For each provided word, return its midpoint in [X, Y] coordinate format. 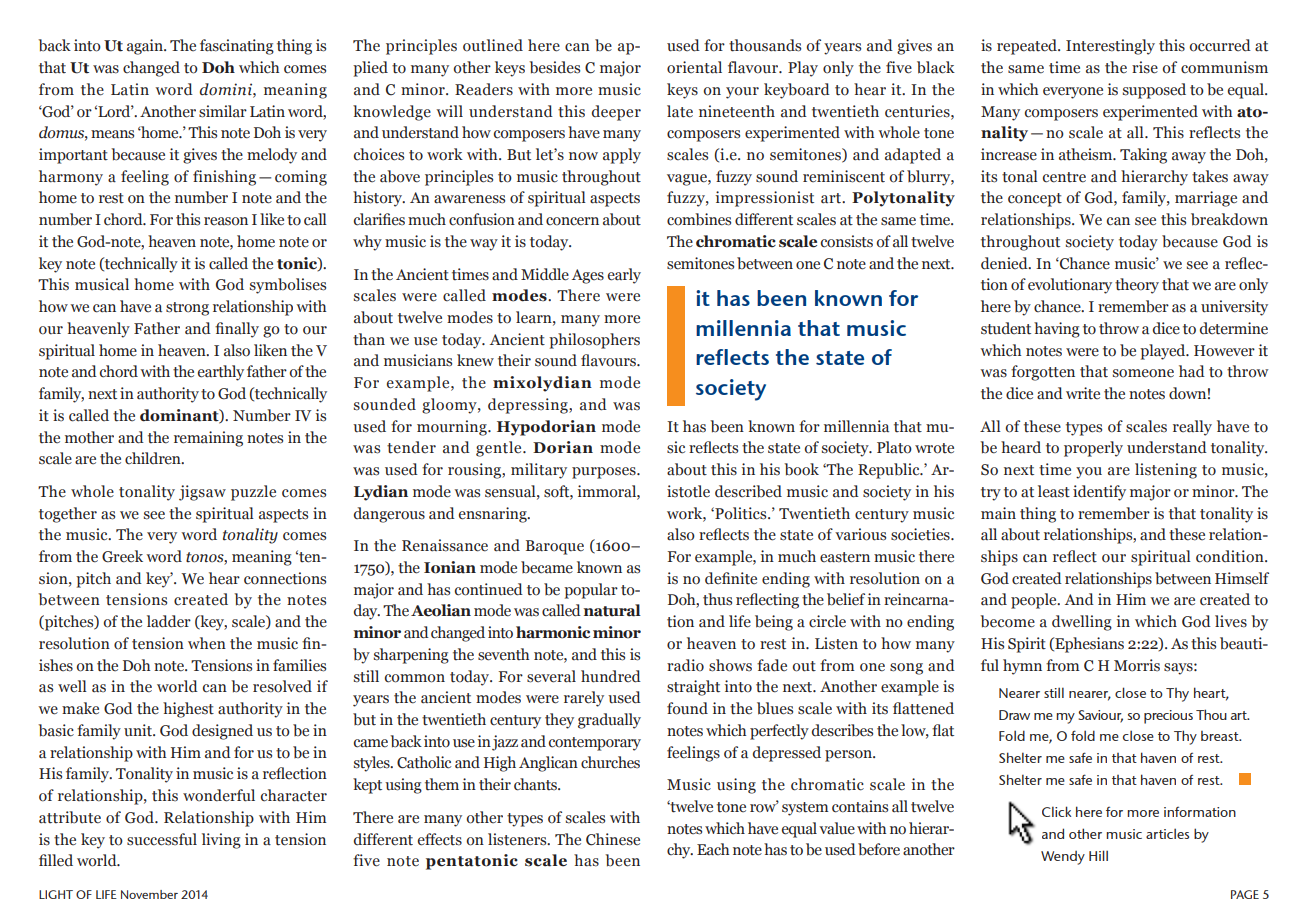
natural [612, 610]
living [221, 841]
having [1057, 330]
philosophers [594, 341]
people [1035, 601]
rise [1145, 67]
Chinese [613, 839]
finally [237, 330]
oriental [694, 67]
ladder [169, 621]
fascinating [237, 47]
